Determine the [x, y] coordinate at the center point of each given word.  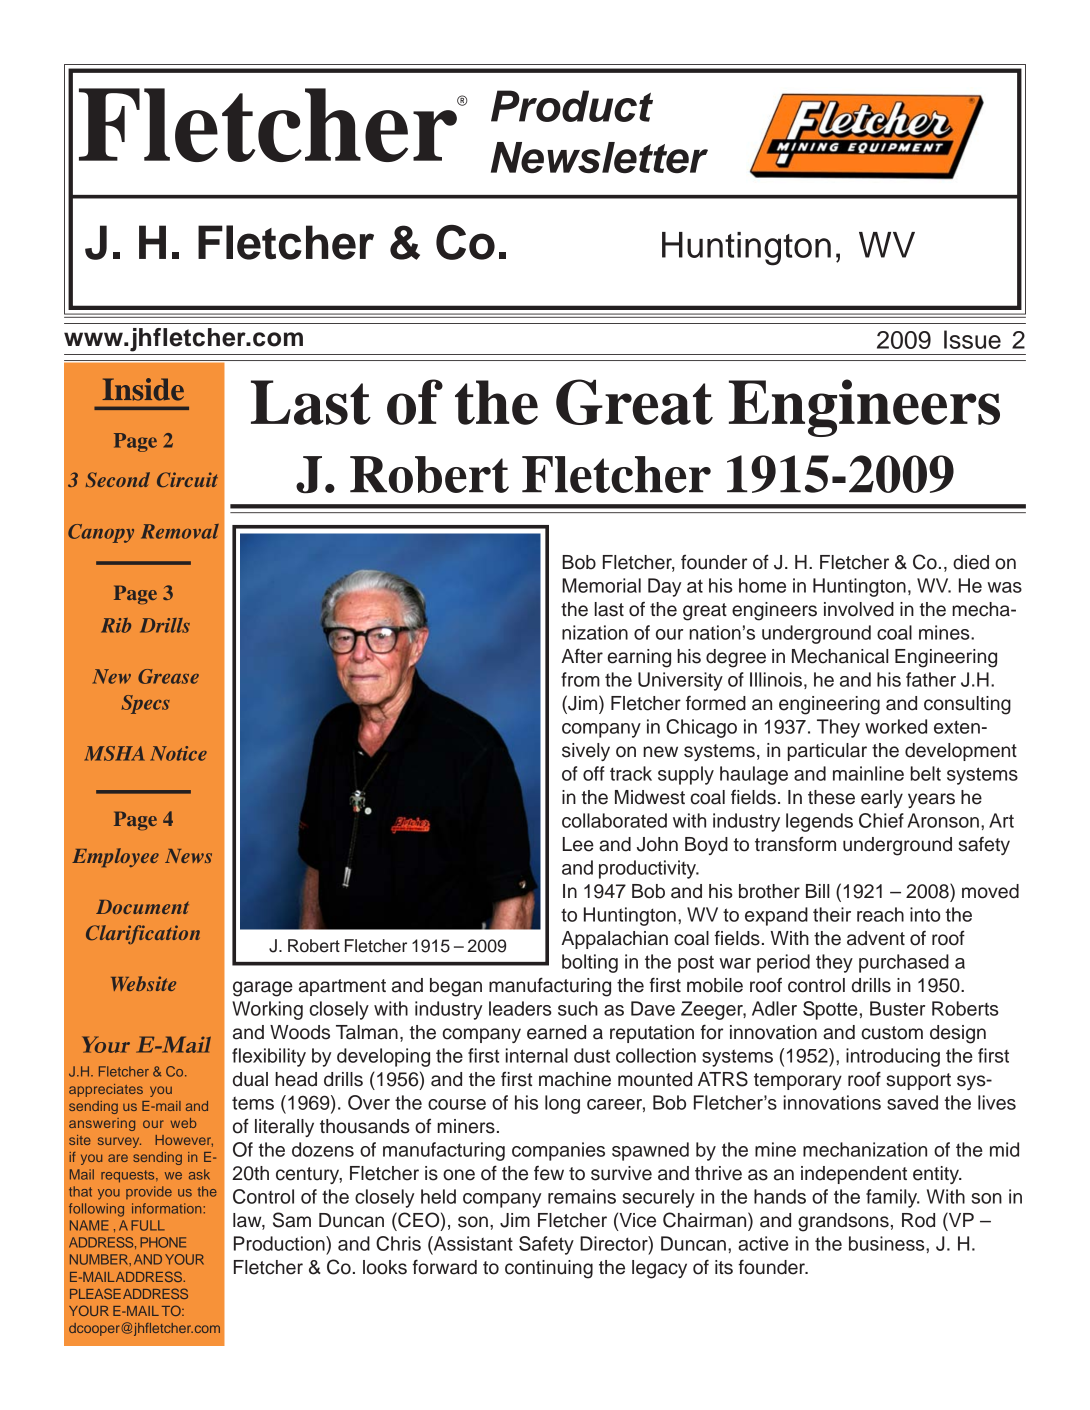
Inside [143, 389]
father [931, 679]
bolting [590, 963]
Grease [168, 676]
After [582, 656]
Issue [972, 339]
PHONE [163, 1242]
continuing [549, 1269]
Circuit [187, 479]
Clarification [143, 934]
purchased [904, 963]
